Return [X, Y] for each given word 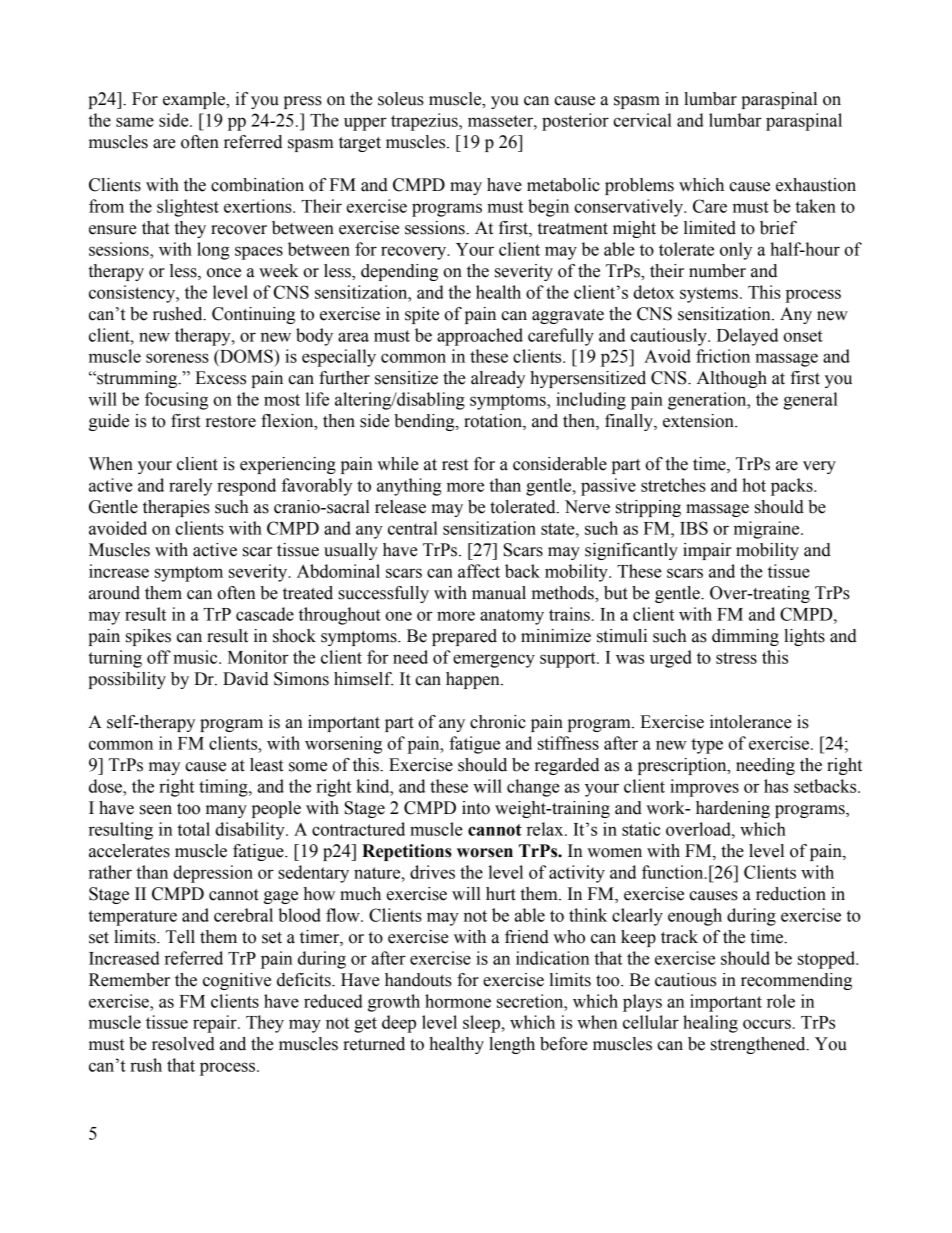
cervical [642, 120]
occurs [767, 1024]
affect [479, 571]
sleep [483, 1024]
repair [216, 1024]
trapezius [425, 122]
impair [707, 551]
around [114, 593]
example [195, 100]
